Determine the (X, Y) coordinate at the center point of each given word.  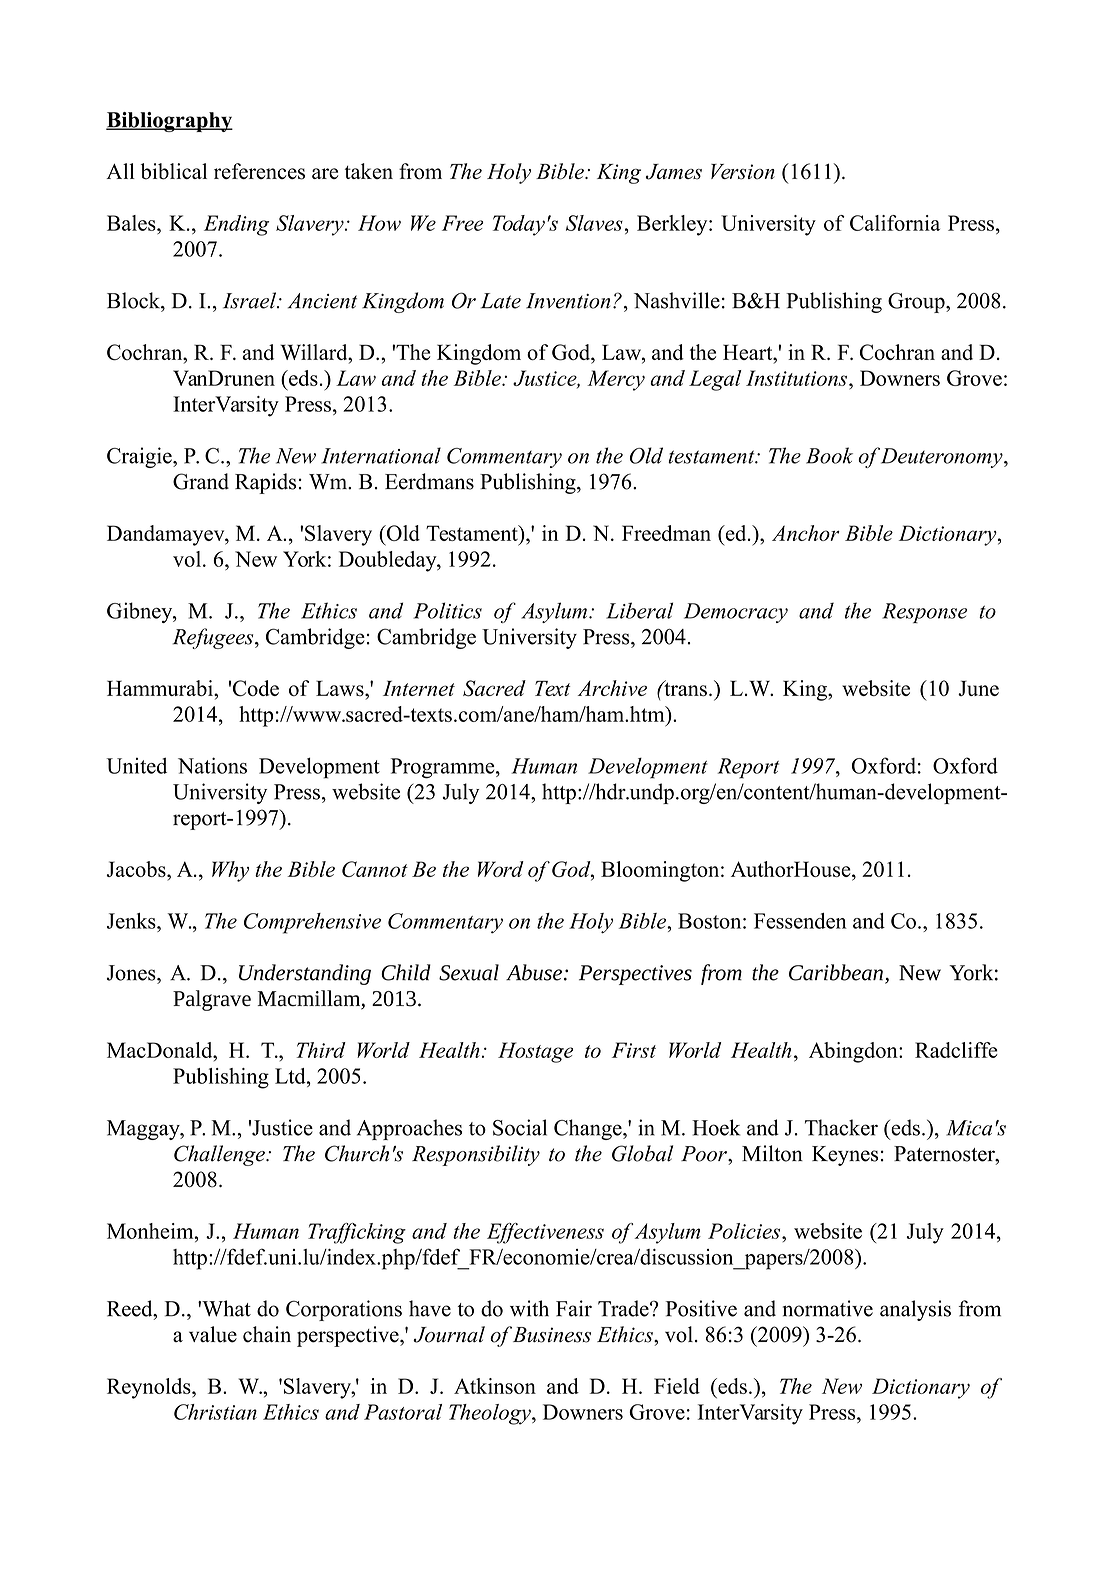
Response (924, 613)
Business (552, 1335)
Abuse (534, 972)
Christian (215, 1412)
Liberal (639, 610)
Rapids (265, 483)
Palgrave (212, 1000)
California (895, 223)
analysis (915, 1310)
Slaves (594, 223)
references (259, 171)
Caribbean (836, 972)
